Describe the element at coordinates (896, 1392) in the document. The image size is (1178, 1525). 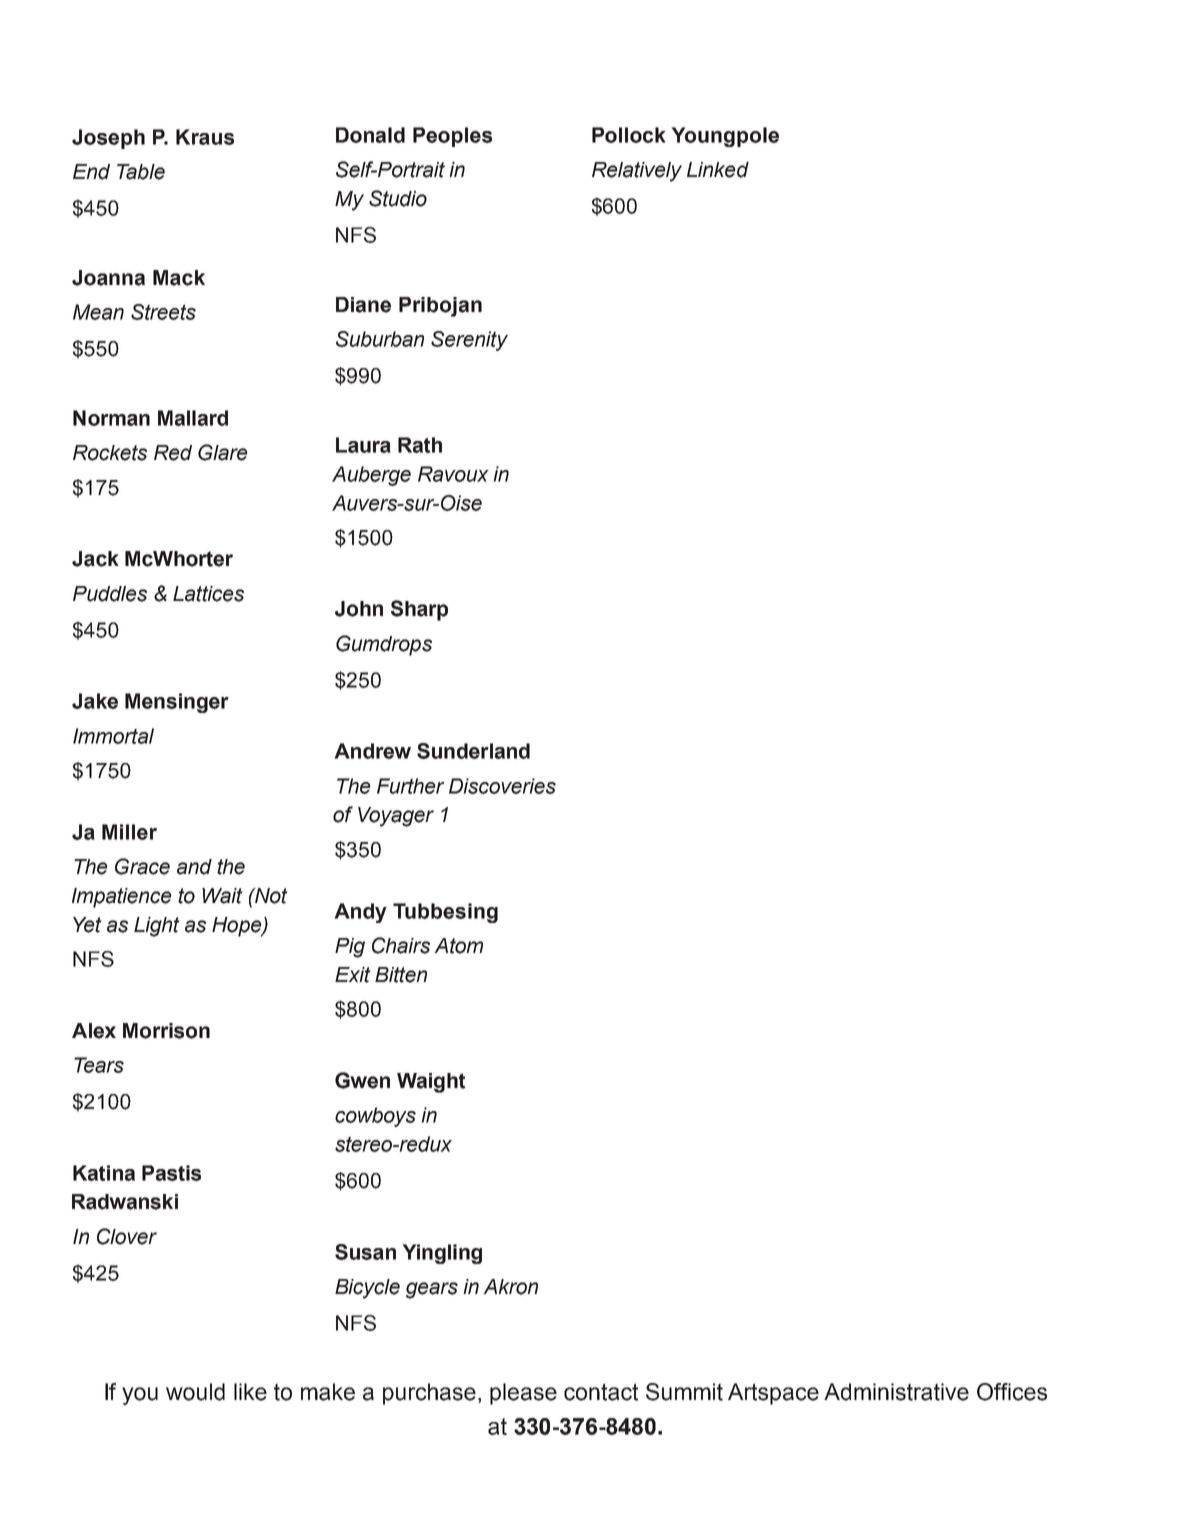
I see `Administrative` at that location.
